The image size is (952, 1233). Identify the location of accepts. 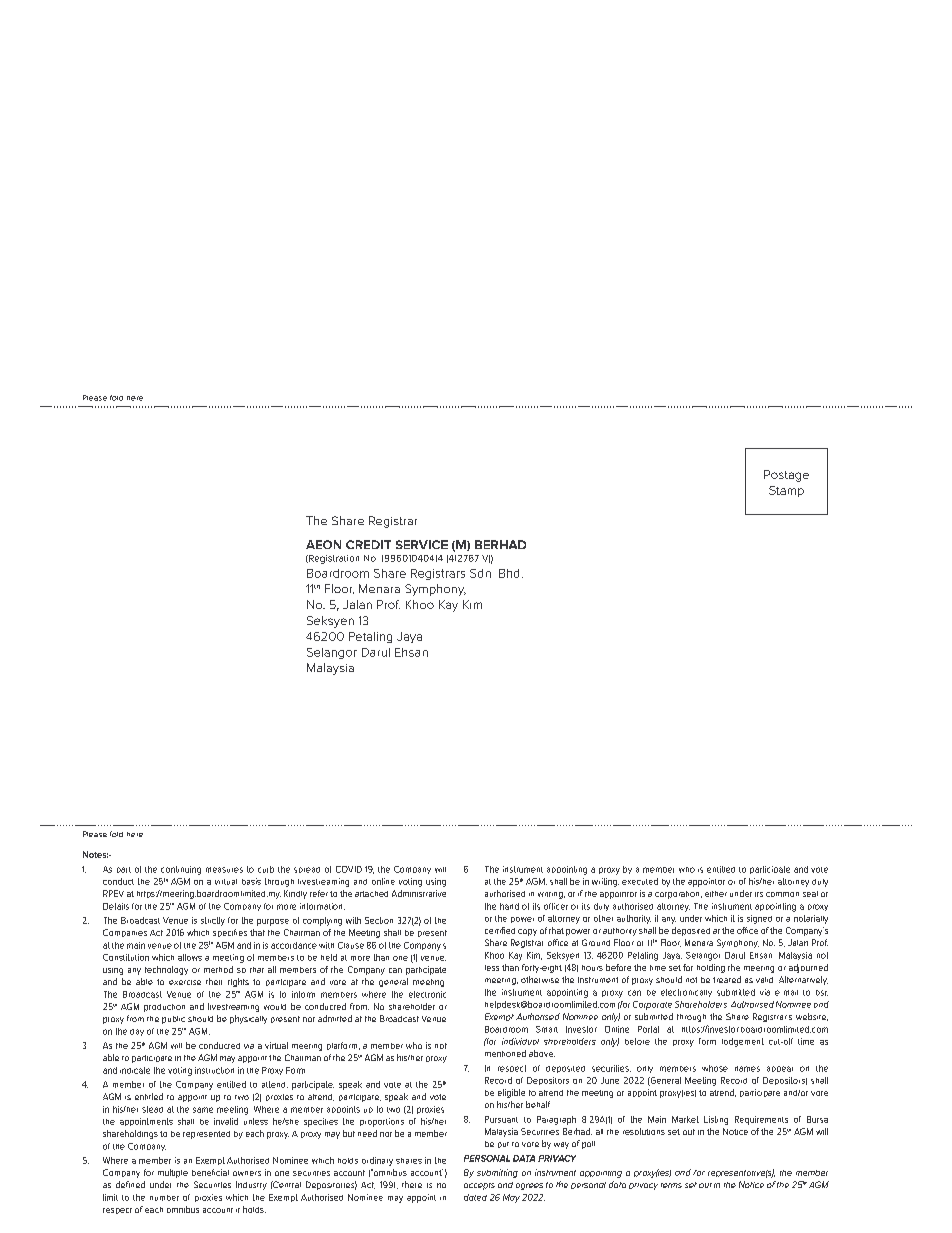
(479, 1186).
